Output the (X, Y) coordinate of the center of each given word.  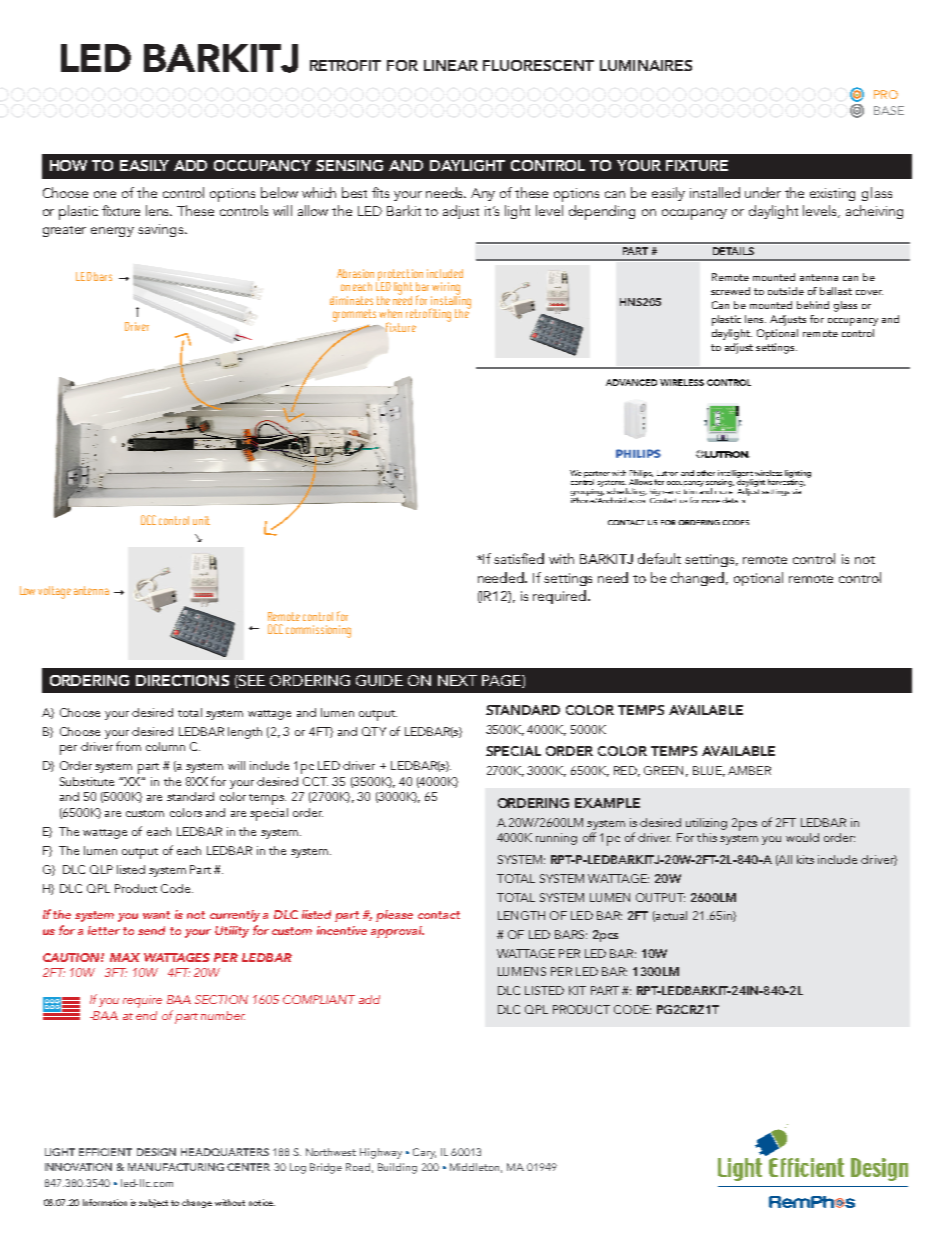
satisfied (519, 558)
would (802, 837)
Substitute (87, 781)
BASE (889, 110)
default (659, 558)
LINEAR (451, 65)
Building (397, 1168)
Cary (424, 1153)
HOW (68, 165)
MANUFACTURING (176, 1167)
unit (201, 520)
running (556, 839)
